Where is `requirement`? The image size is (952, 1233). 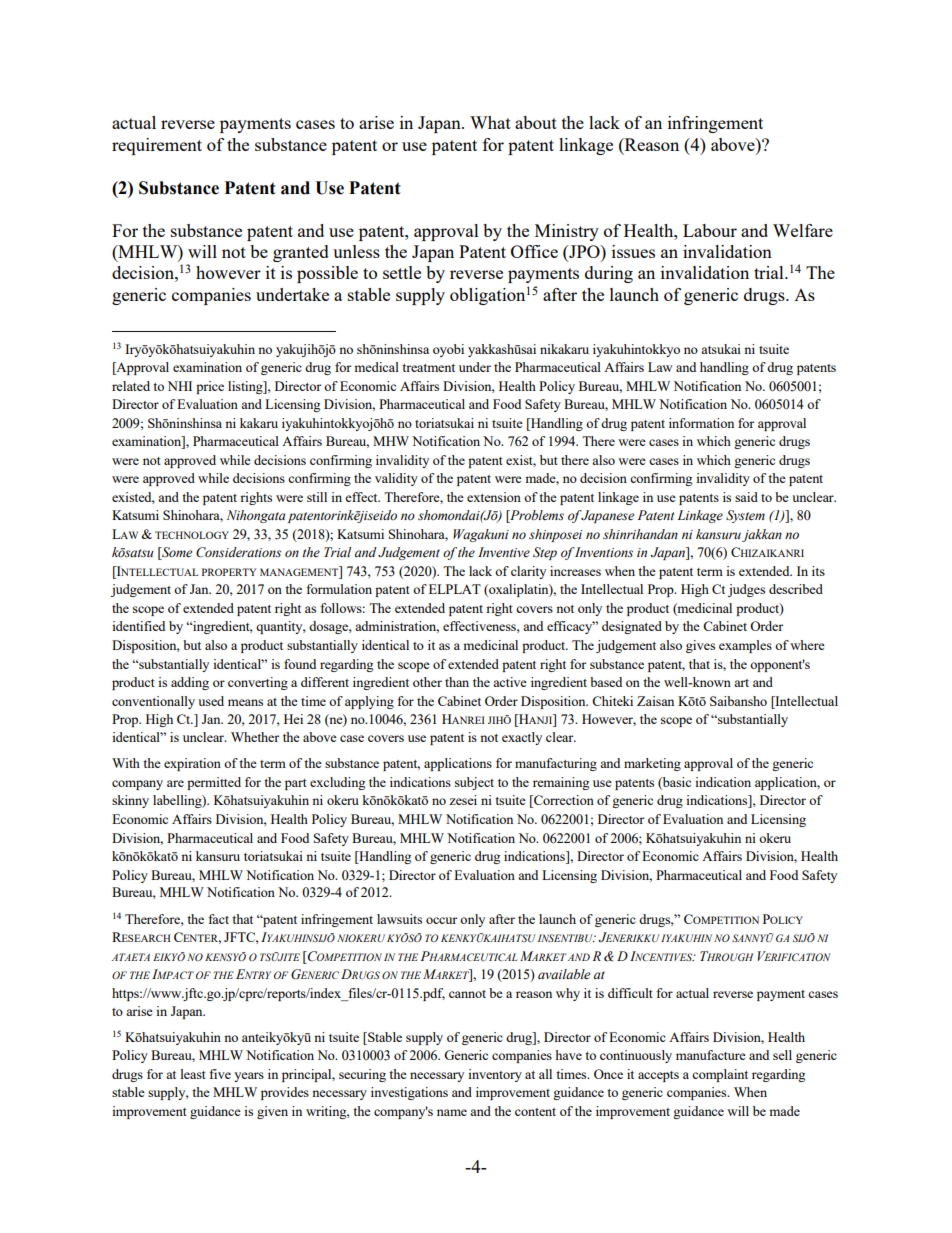 requirement is located at coordinates (157, 146).
